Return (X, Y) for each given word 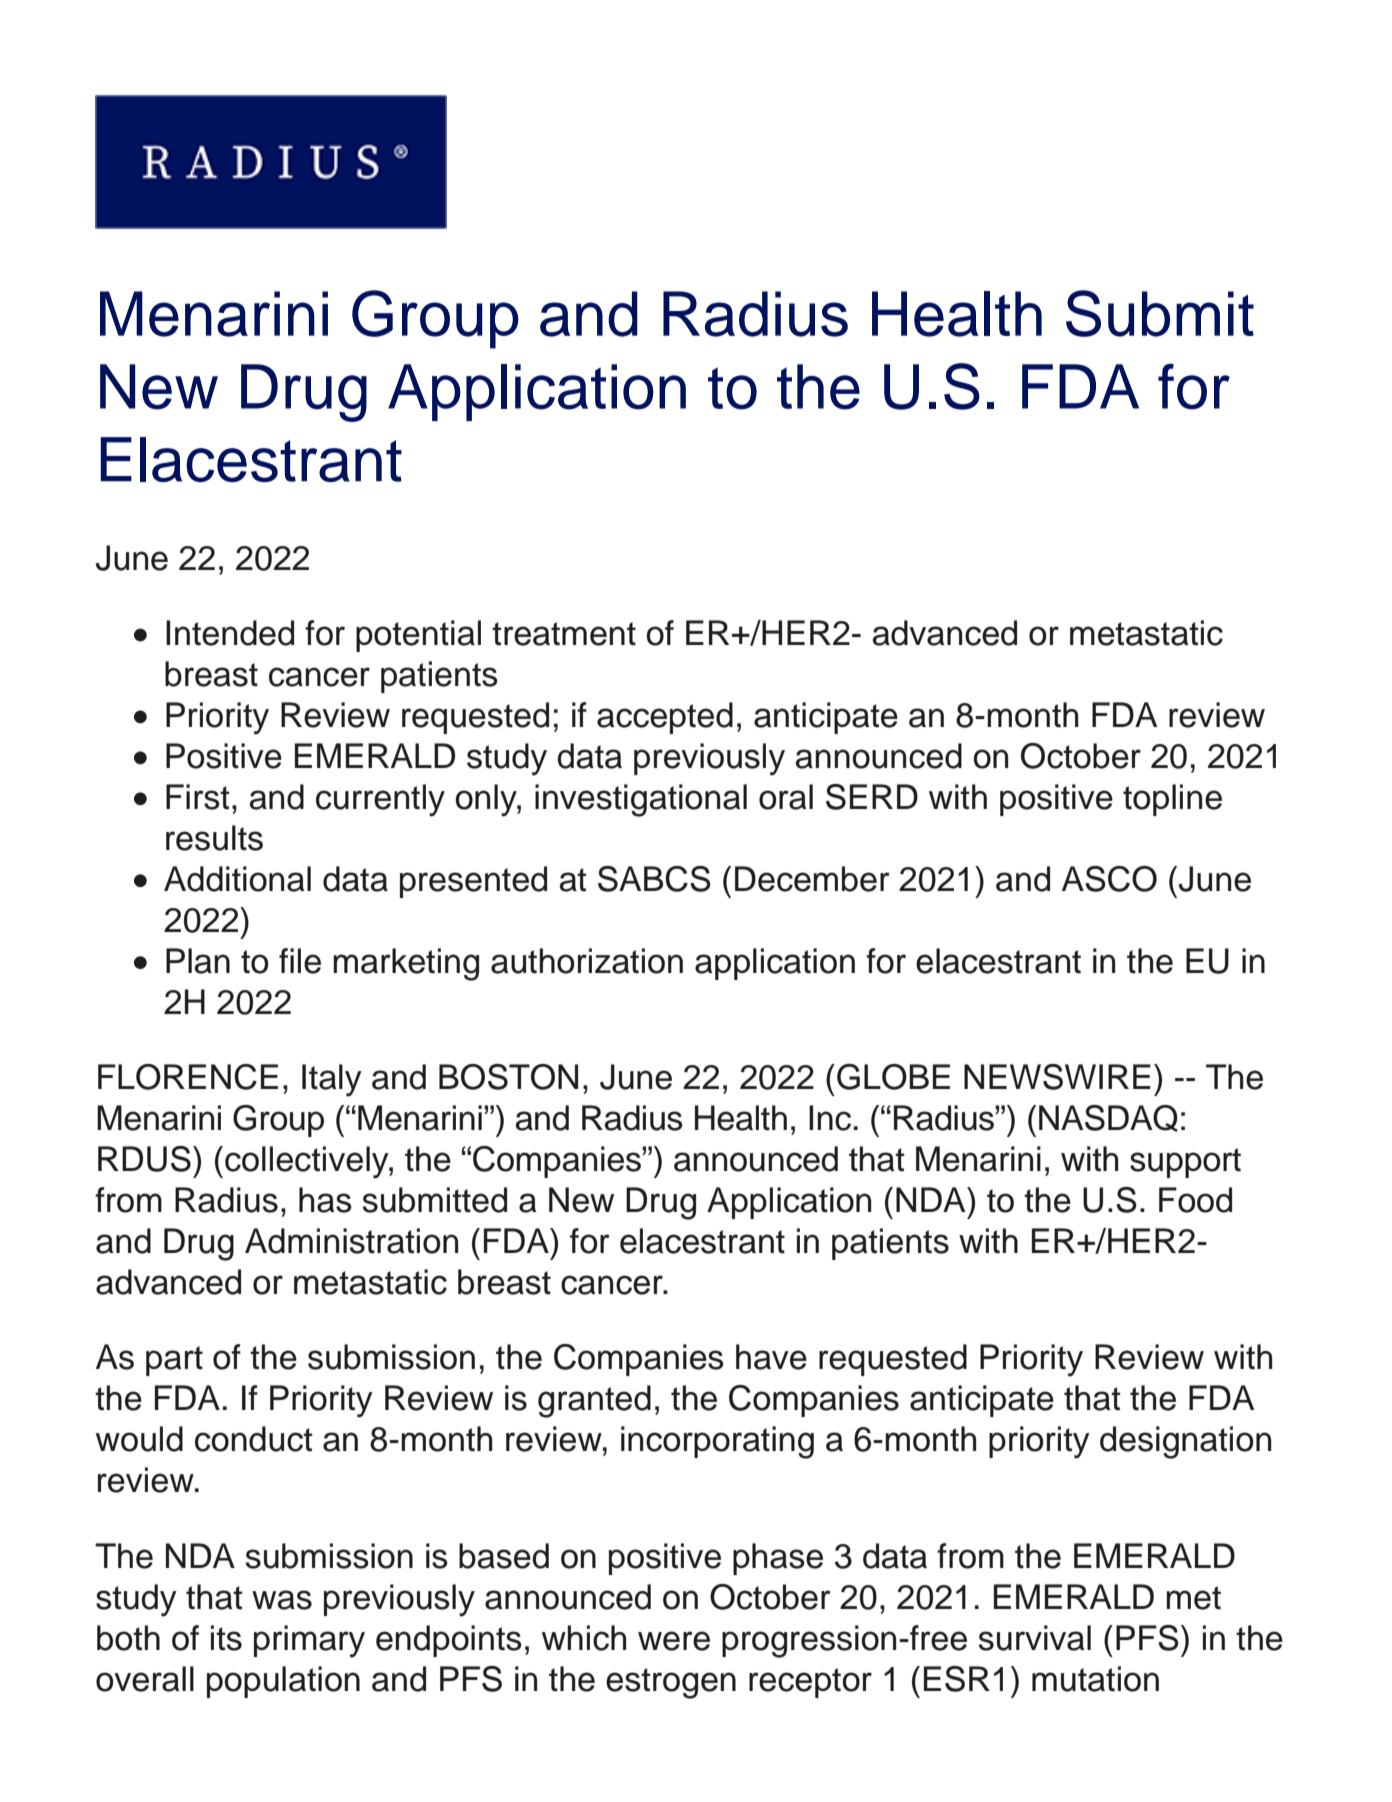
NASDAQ (1108, 1118)
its (226, 1638)
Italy (332, 1080)
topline (1172, 800)
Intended (230, 633)
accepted (665, 718)
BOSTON (508, 1077)
